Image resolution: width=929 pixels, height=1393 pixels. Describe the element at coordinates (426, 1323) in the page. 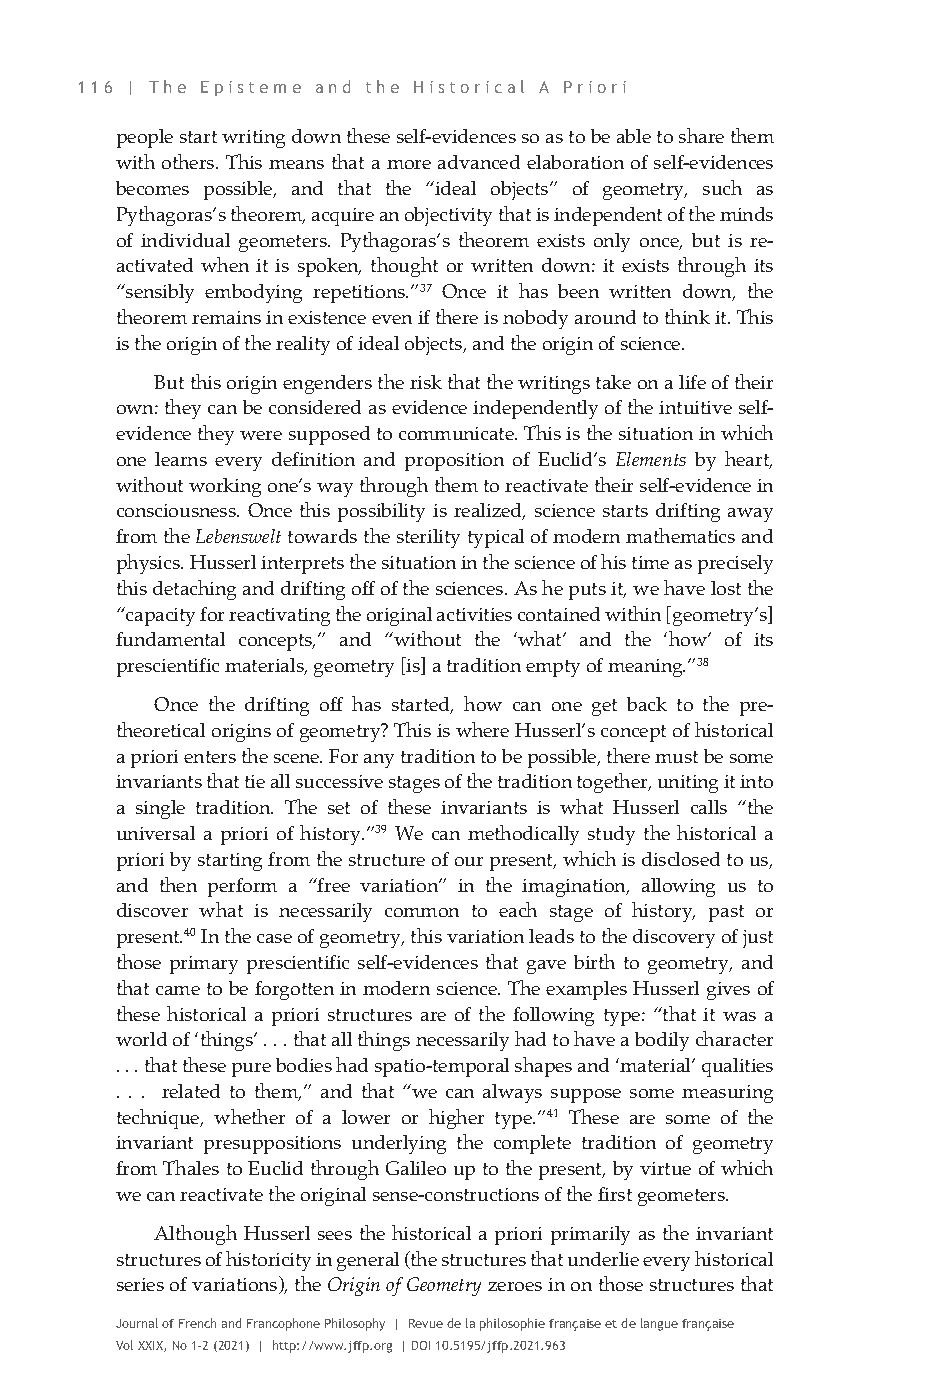

I see `Revue` at that location.
